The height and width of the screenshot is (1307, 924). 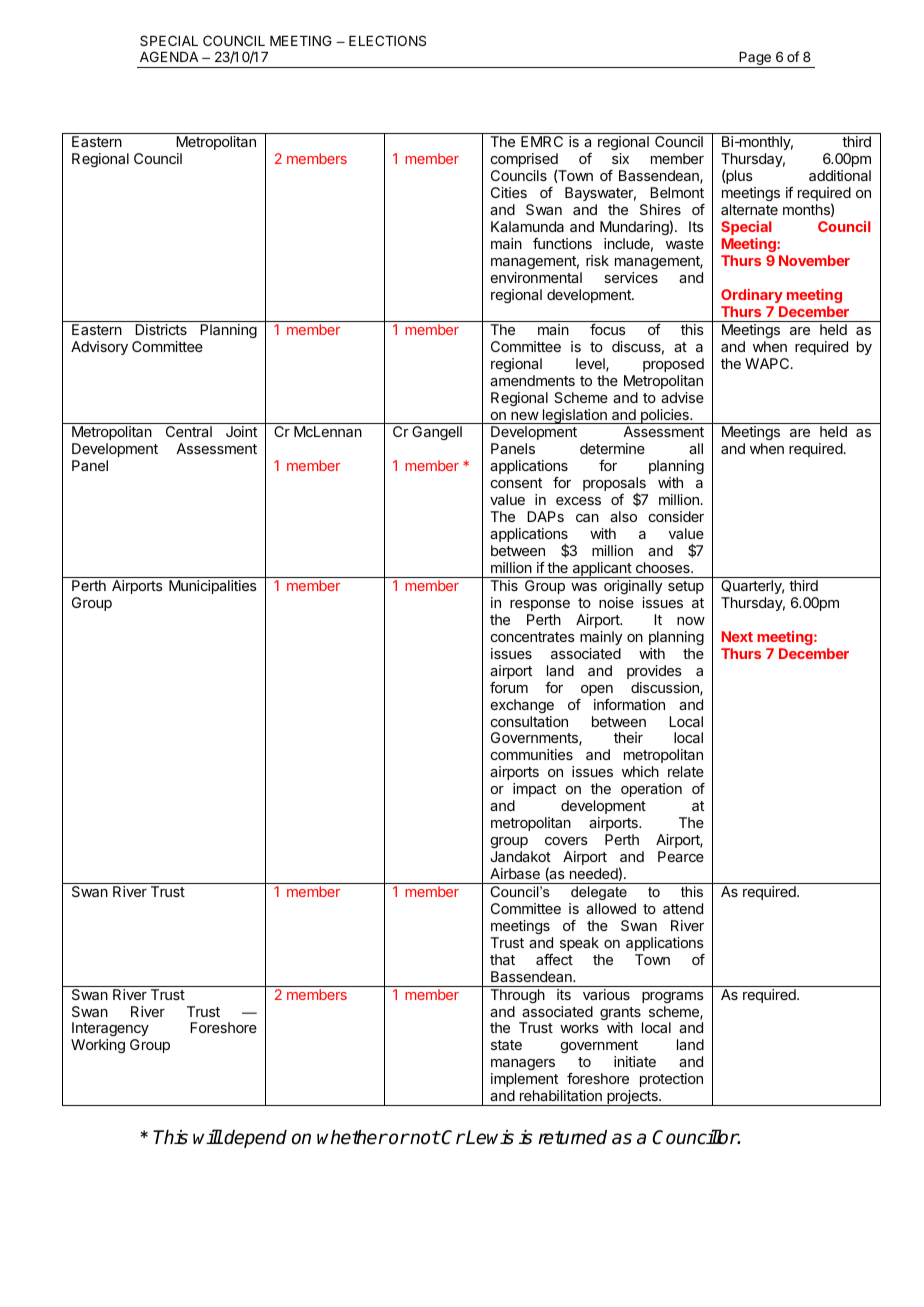 What do you see at coordinates (387, 40) in the screenshot?
I see `ELECTIONS` at bounding box center [387, 40].
